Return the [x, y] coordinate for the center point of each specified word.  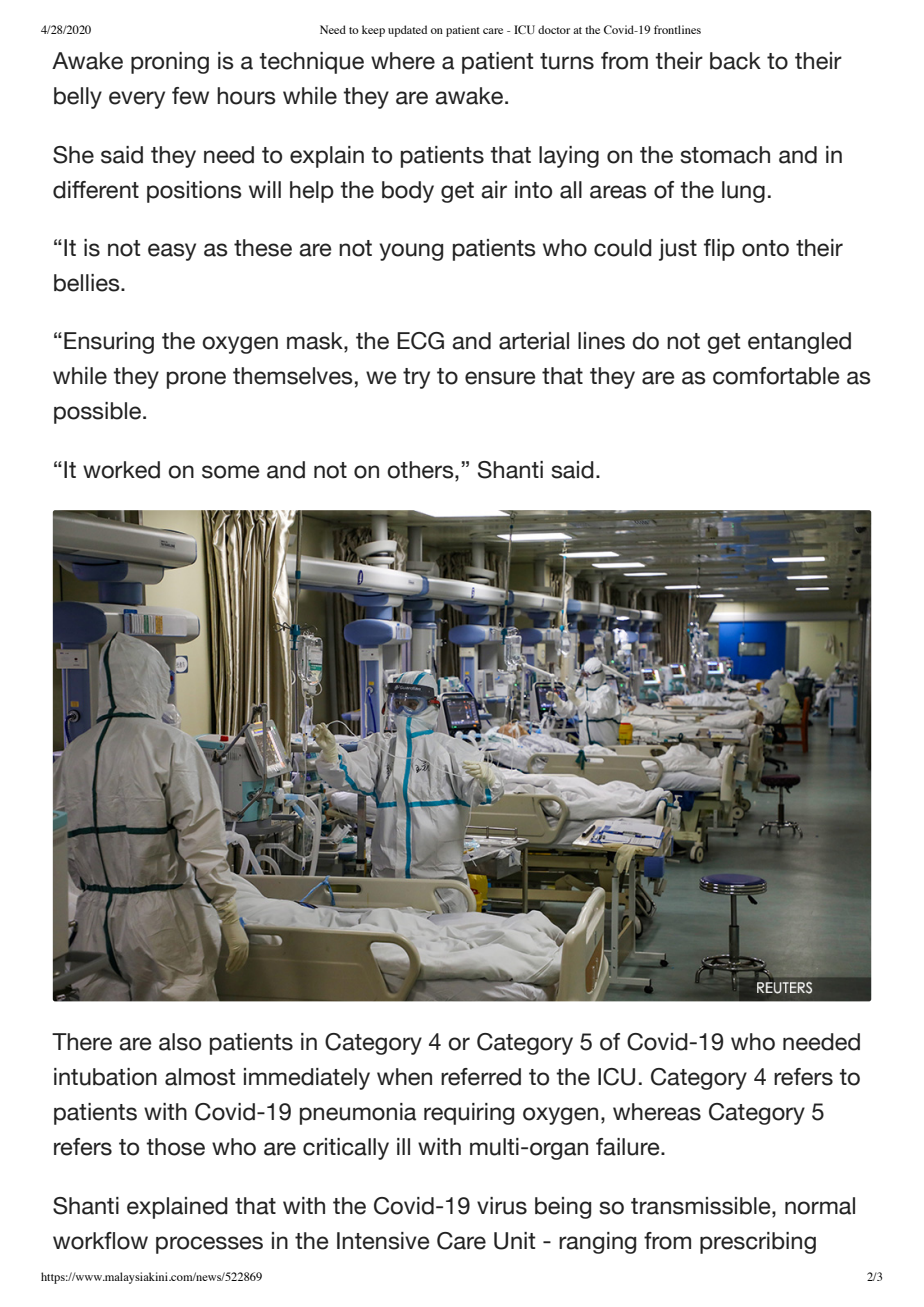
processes [209, 1245]
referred [481, 1077]
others [421, 470]
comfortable [776, 376]
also [180, 1042]
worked [121, 470]
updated [407, 31]
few [190, 96]
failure [629, 1147]
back [735, 61]
